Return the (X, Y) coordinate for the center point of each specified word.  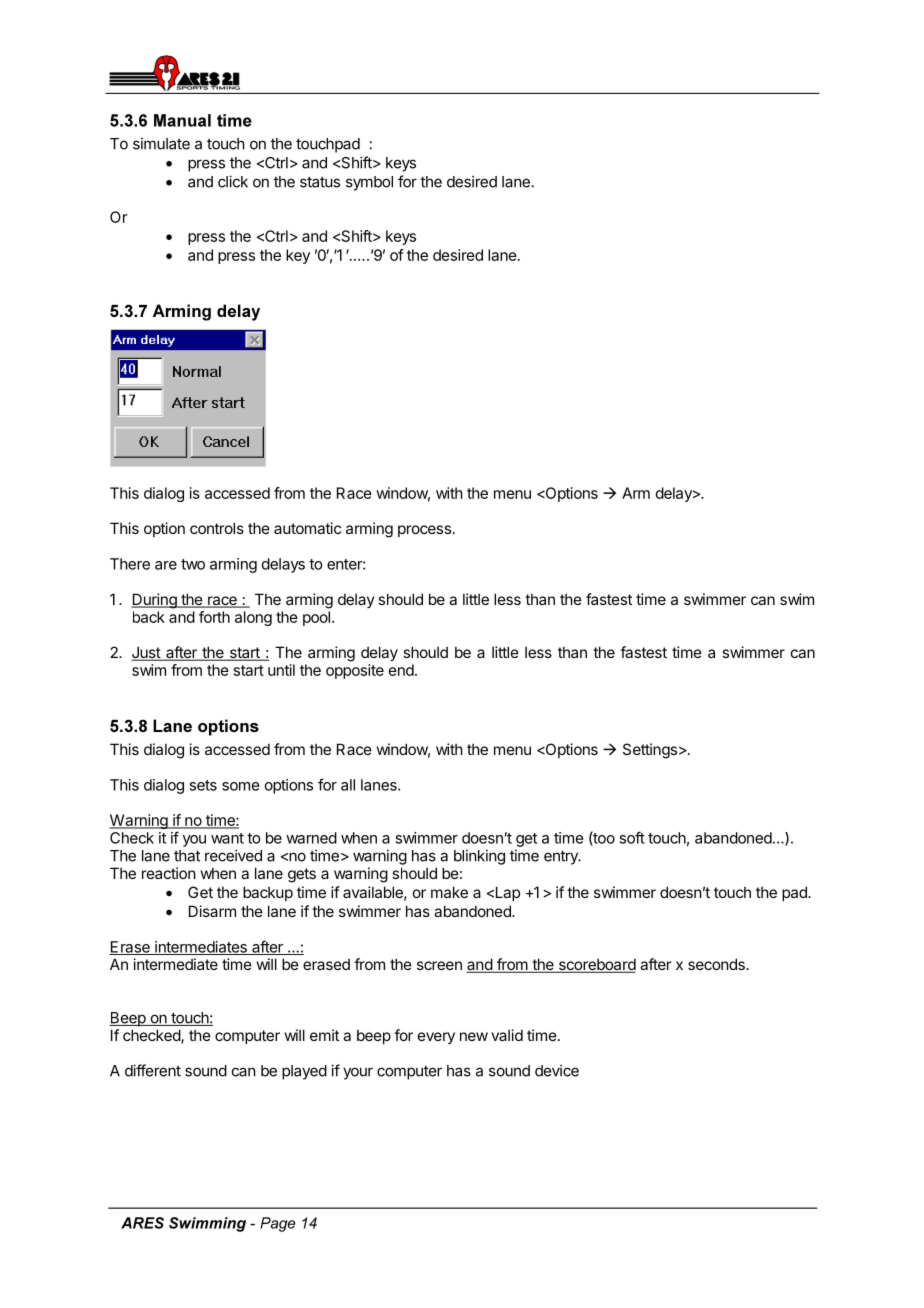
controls (217, 528)
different (153, 1070)
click (233, 181)
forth (214, 617)
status (320, 182)
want (227, 838)
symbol (369, 183)
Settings (650, 751)
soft (632, 837)
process (424, 531)
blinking (479, 857)
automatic (307, 528)
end (401, 670)
